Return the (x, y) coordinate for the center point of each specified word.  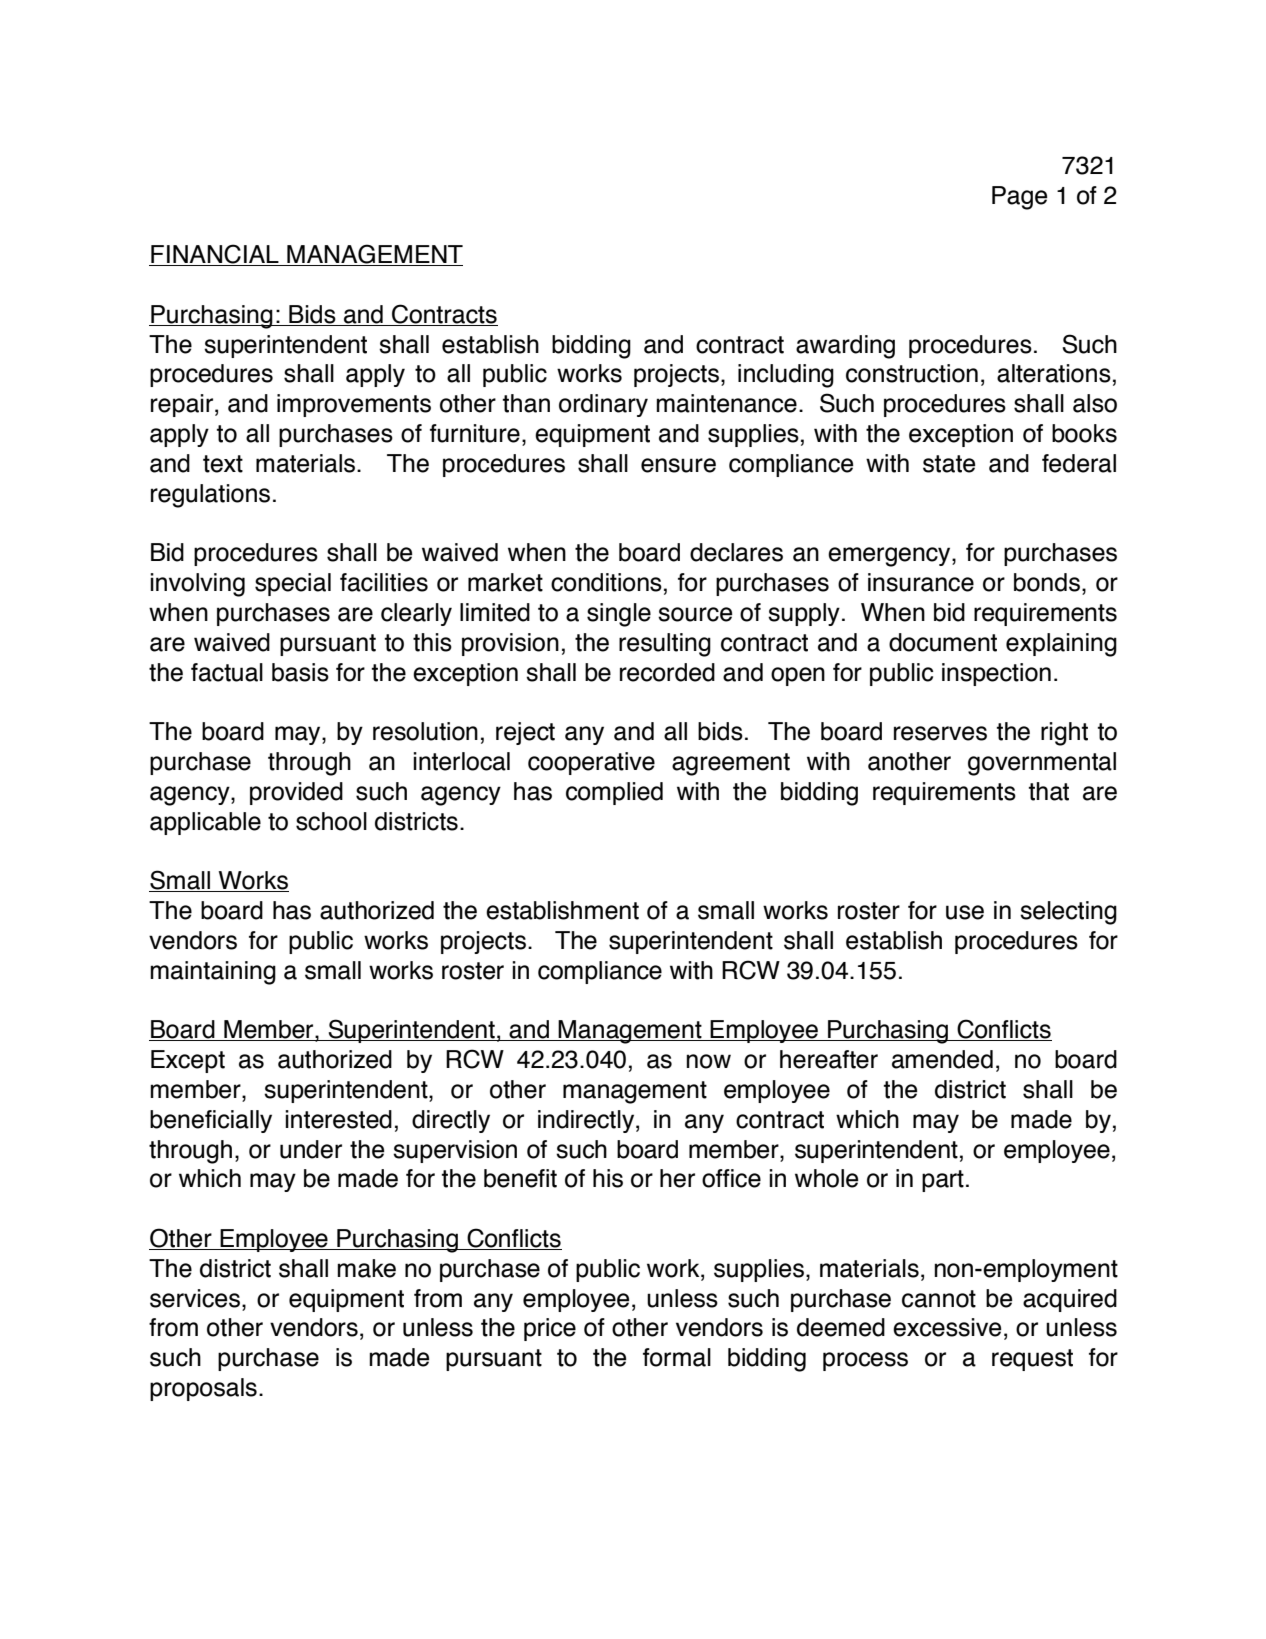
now (708, 1061)
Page (1019, 198)
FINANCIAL (215, 255)
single (619, 615)
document (943, 642)
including (786, 376)
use (965, 912)
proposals (203, 1389)
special (293, 584)
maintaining (213, 973)
